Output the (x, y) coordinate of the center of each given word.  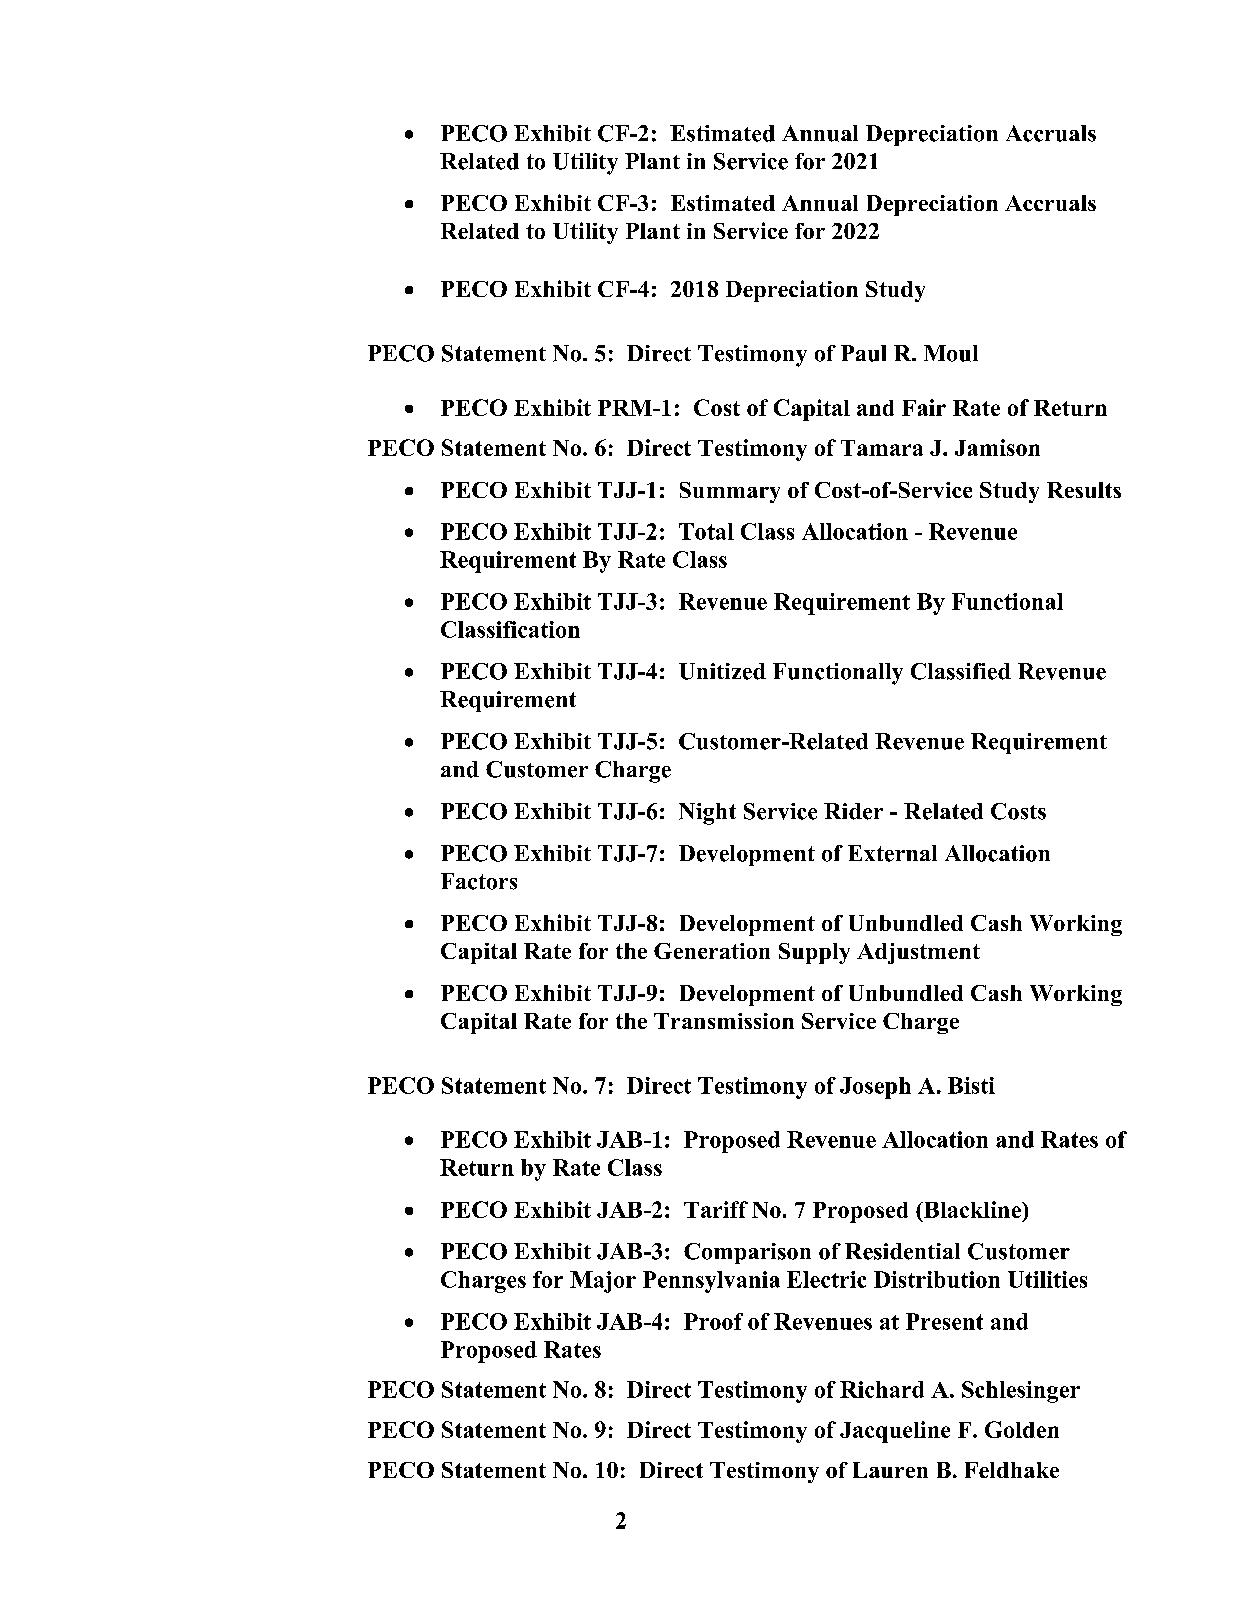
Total (706, 531)
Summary (730, 492)
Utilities (1047, 1279)
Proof (713, 1321)
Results (1084, 490)
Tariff (716, 1209)
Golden (1022, 1429)
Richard (882, 1389)
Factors (479, 881)
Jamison (997, 447)
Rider (853, 811)
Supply (814, 953)
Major (603, 1282)
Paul (863, 353)
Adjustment (918, 953)
